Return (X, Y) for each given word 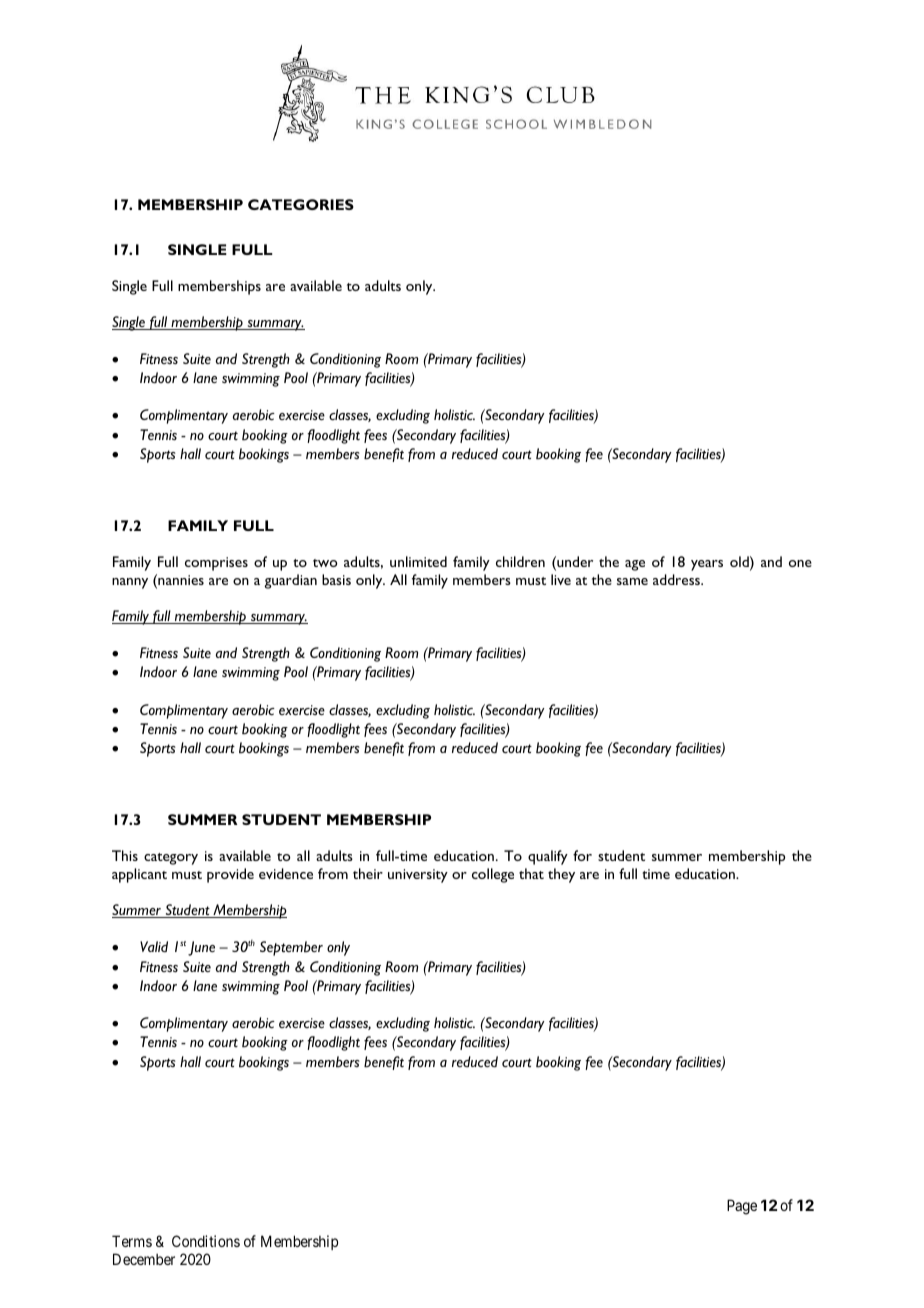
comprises (216, 564)
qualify (548, 857)
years (707, 565)
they (561, 875)
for (582, 855)
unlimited (418, 561)
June (201, 948)
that (531, 873)
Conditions (206, 1241)
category (171, 859)
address (678, 579)
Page (742, 1207)
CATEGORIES (301, 204)
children (520, 561)
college (493, 875)
